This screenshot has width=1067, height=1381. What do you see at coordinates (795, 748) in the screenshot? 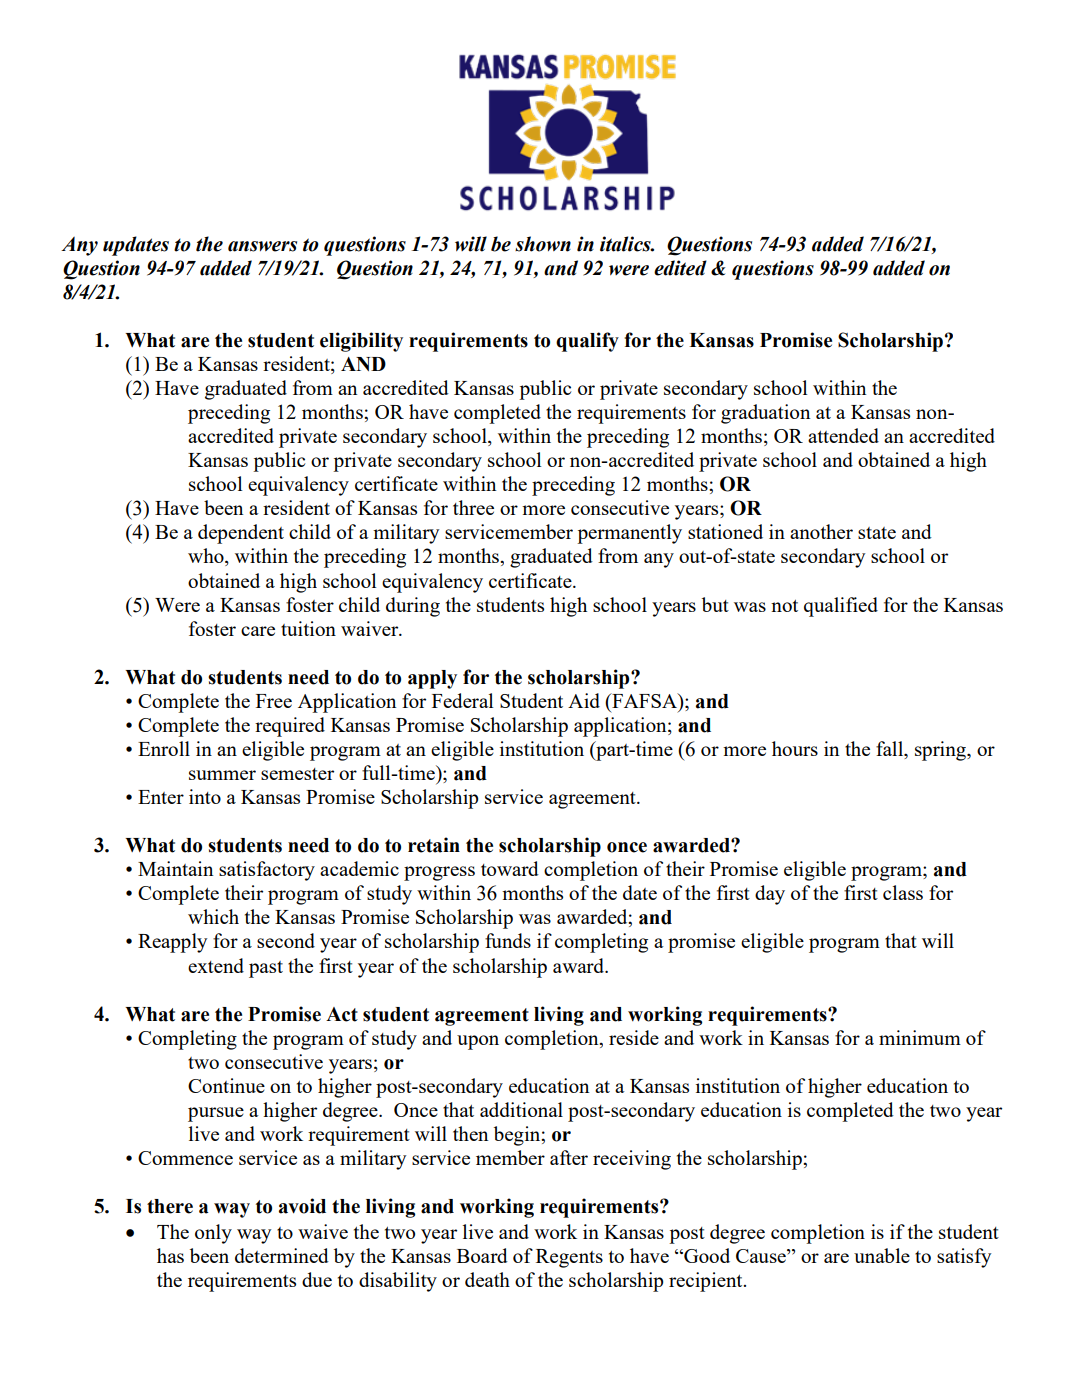
I see `hours` at bounding box center [795, 748].
